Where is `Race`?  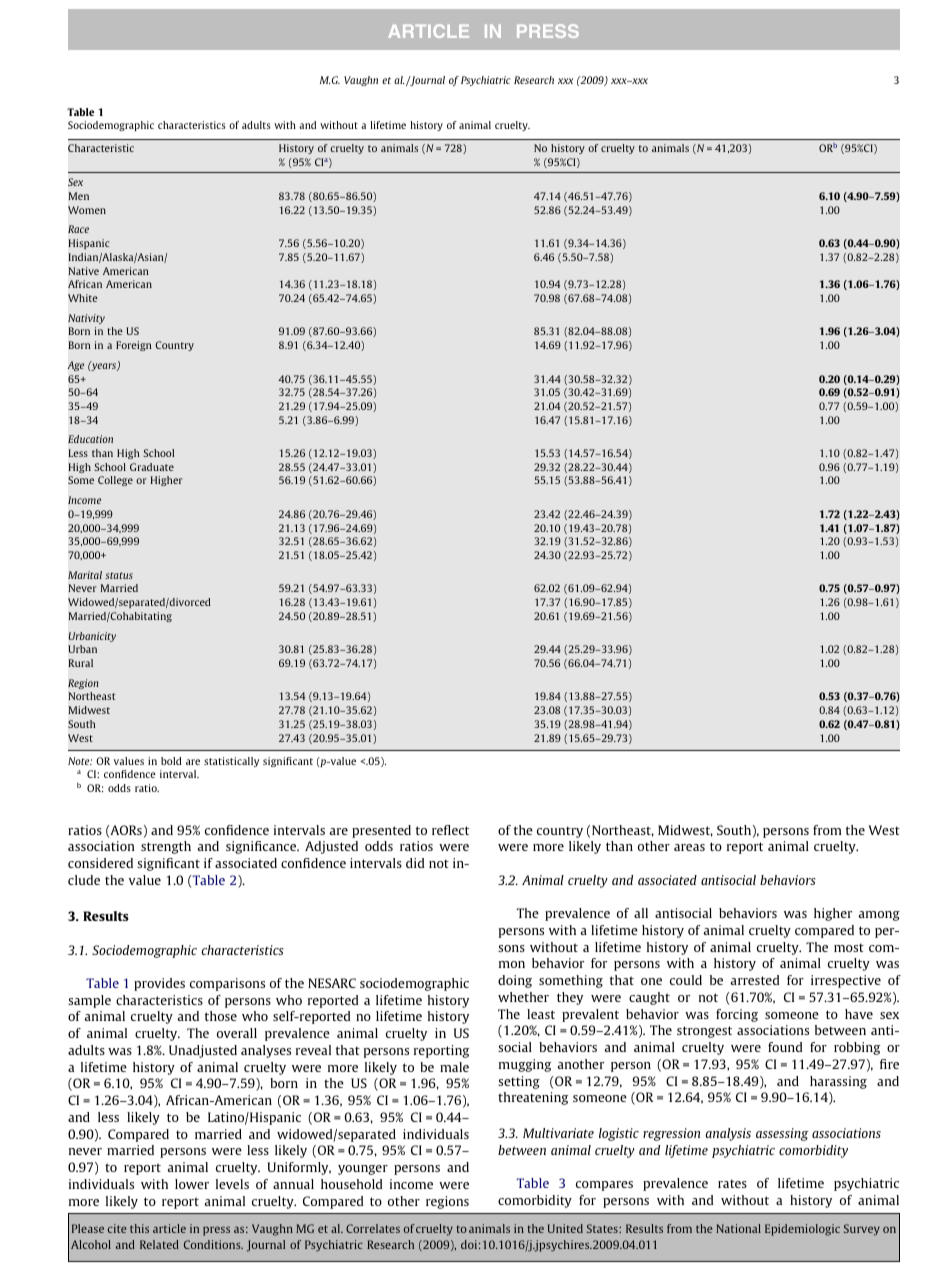
Race is located at coordinates (78, 229).
